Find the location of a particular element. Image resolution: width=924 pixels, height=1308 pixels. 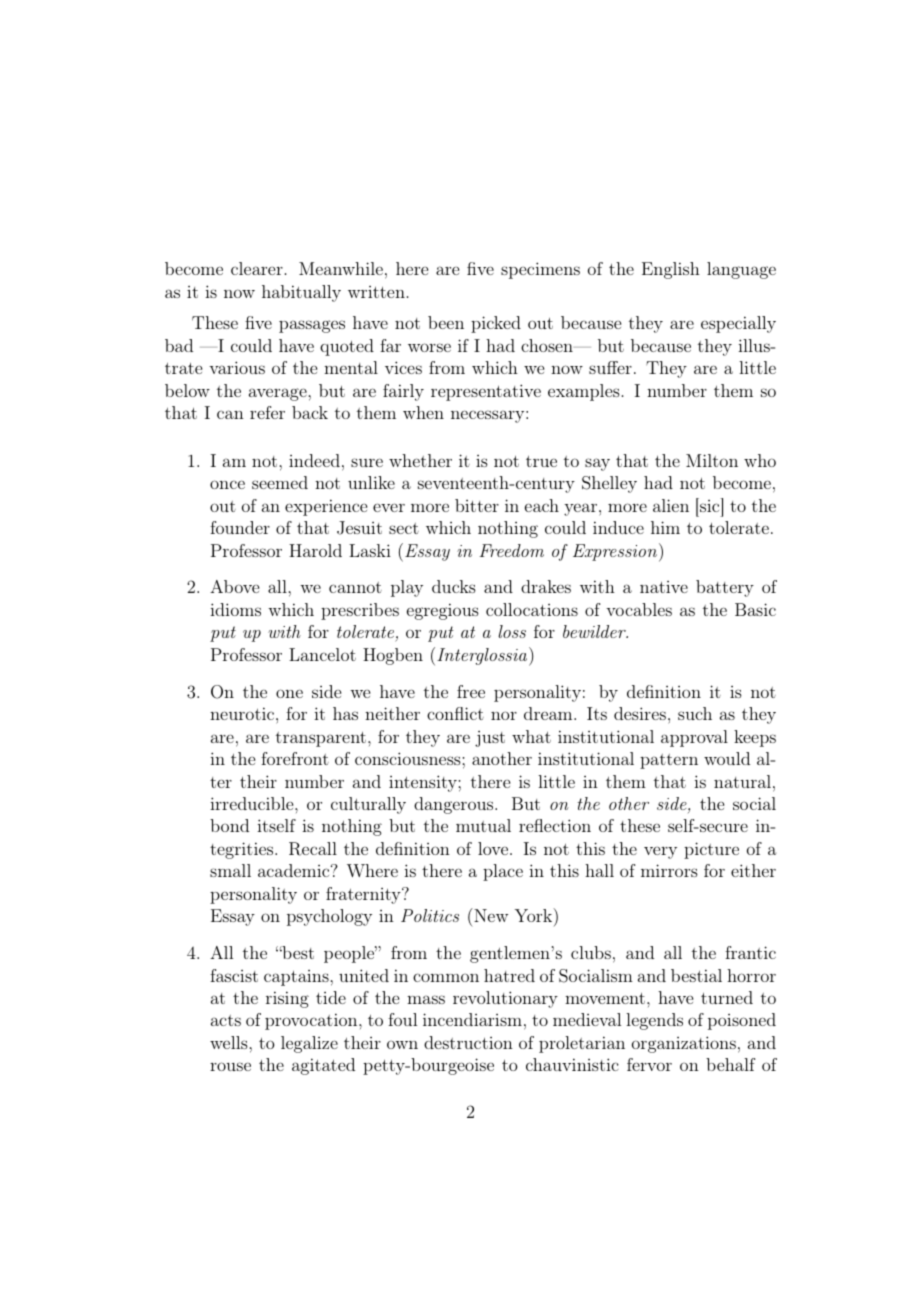

small is located at coordinates (230, 870).
